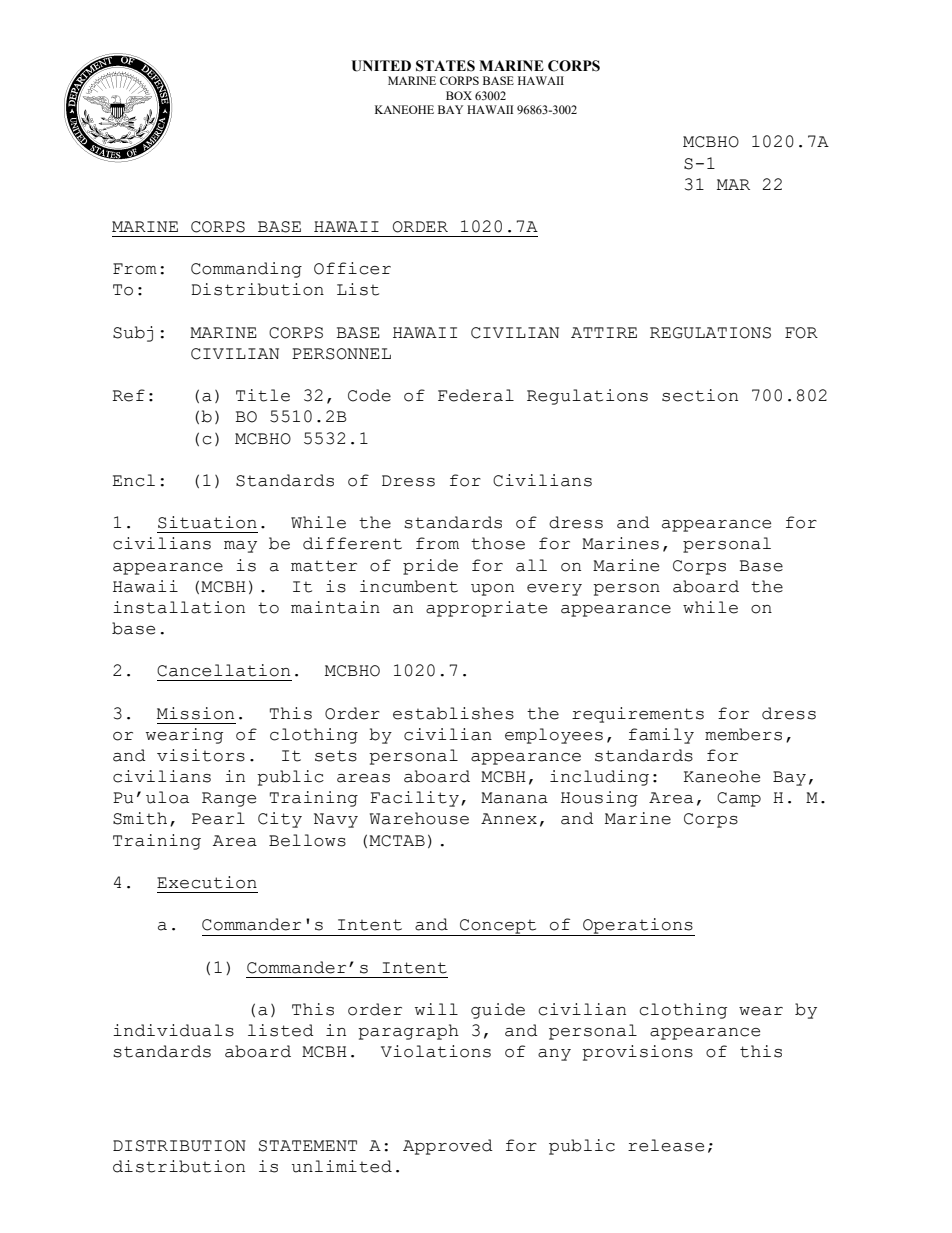 This screenshot has height=1233, width=952. Describe the element at coordinates (179, 607) in the screenshot. I see `installation` at that location.
